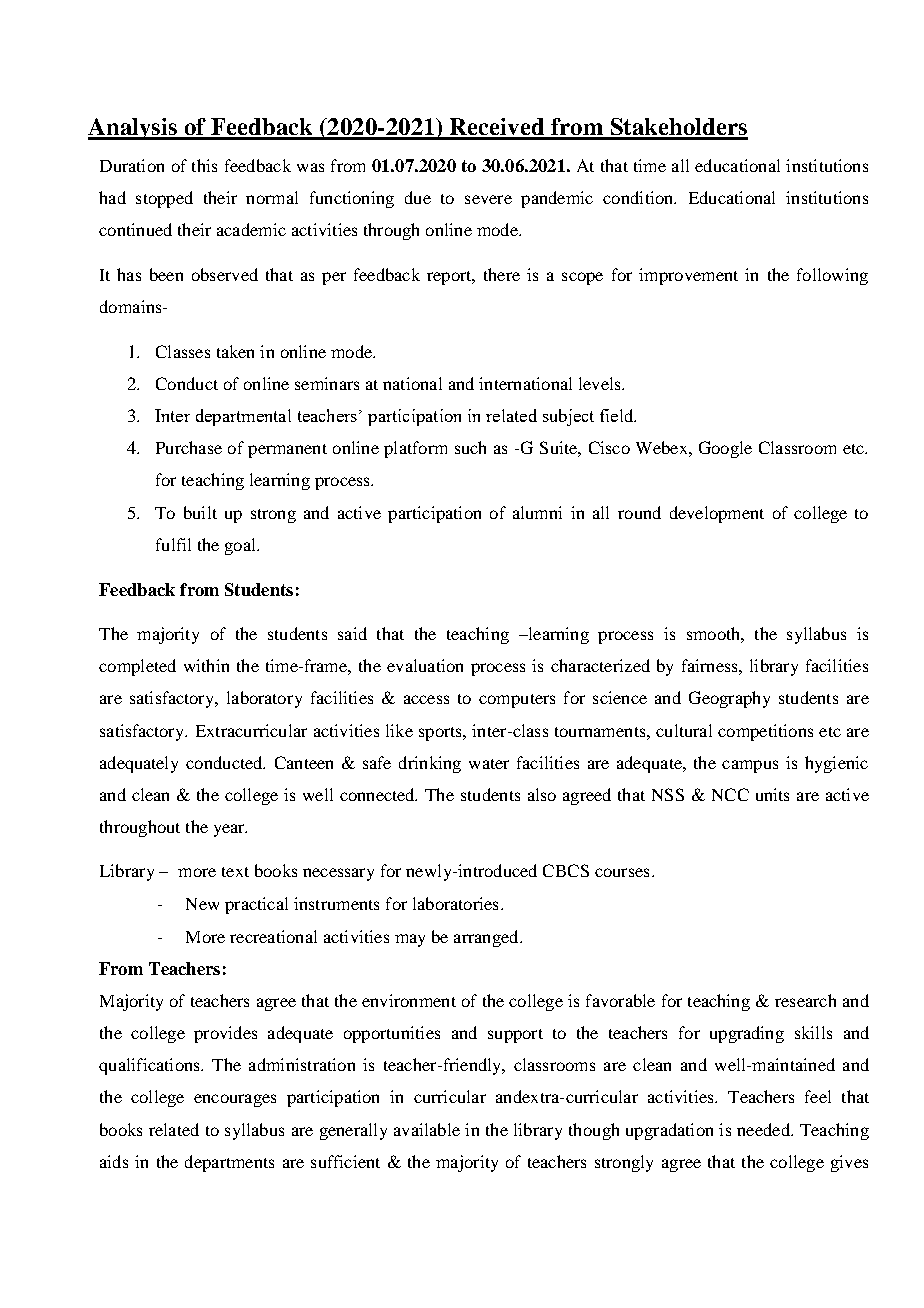 The image size is (924, 1308). I want to click on this, so click(204, 165).
